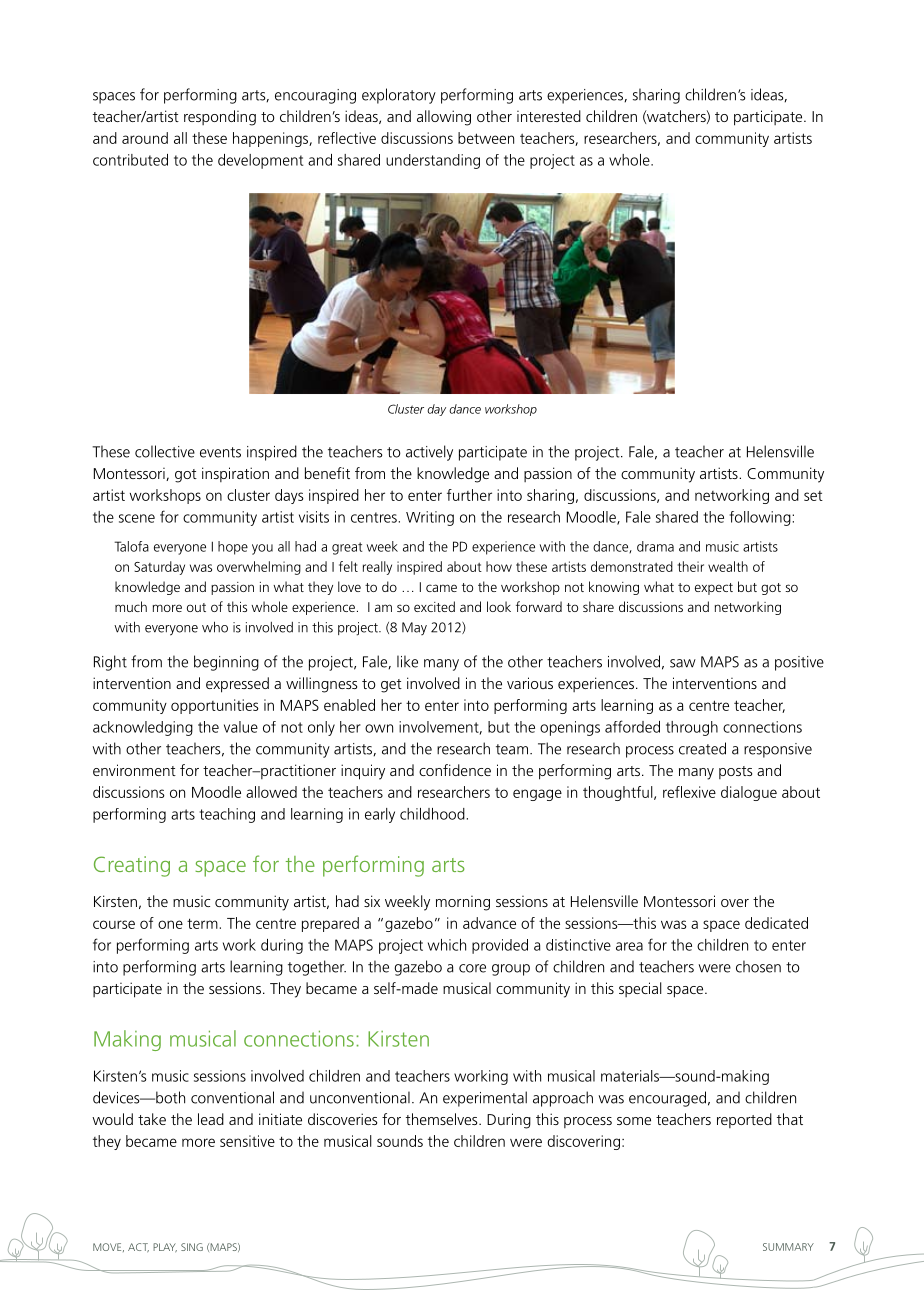 The height and width of the page is (1308, 924). Describe the element at coordinates (443, 1119) in the page. I see `themselves` at that location.
